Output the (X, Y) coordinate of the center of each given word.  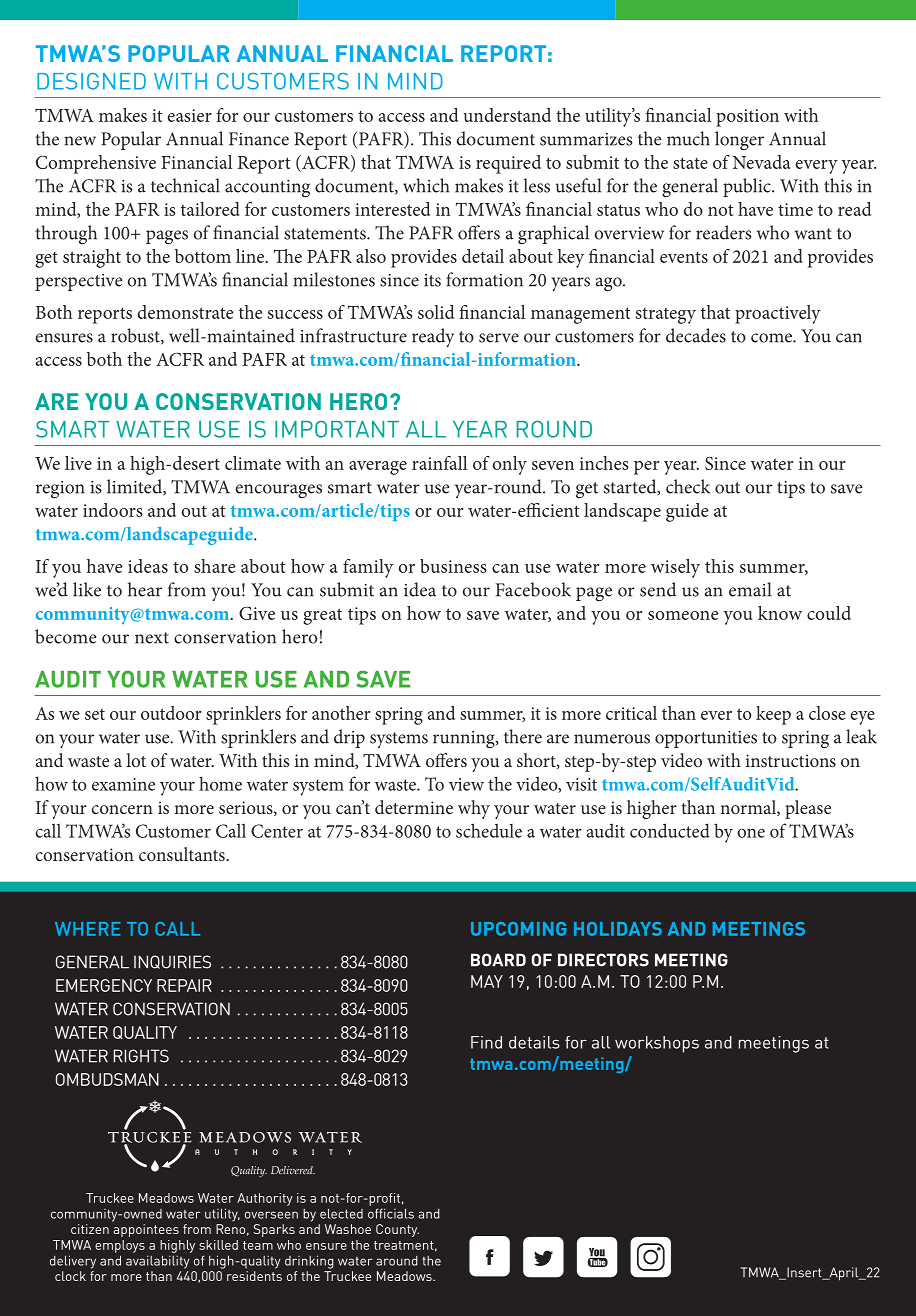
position (747, 118)
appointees (146, 1230)
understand (507, 115)
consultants (183, 854)
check (688, 486)
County (397, 1230)
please (808, 809)
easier (189, 115)
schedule (489, 830)
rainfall (440, 463)
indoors (113, 510)
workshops (657, 1044)
